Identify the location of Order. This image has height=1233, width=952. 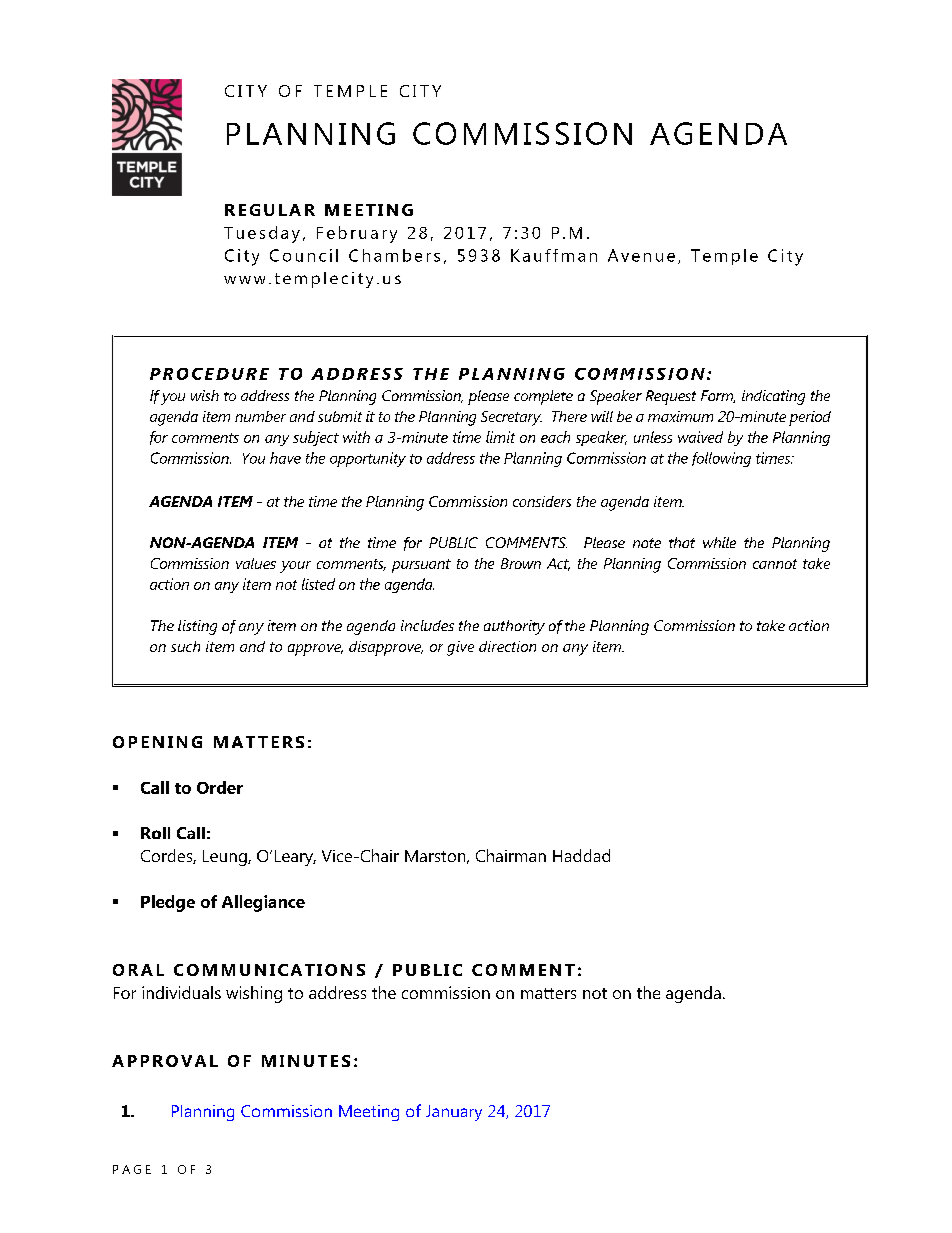
(220, 787).
